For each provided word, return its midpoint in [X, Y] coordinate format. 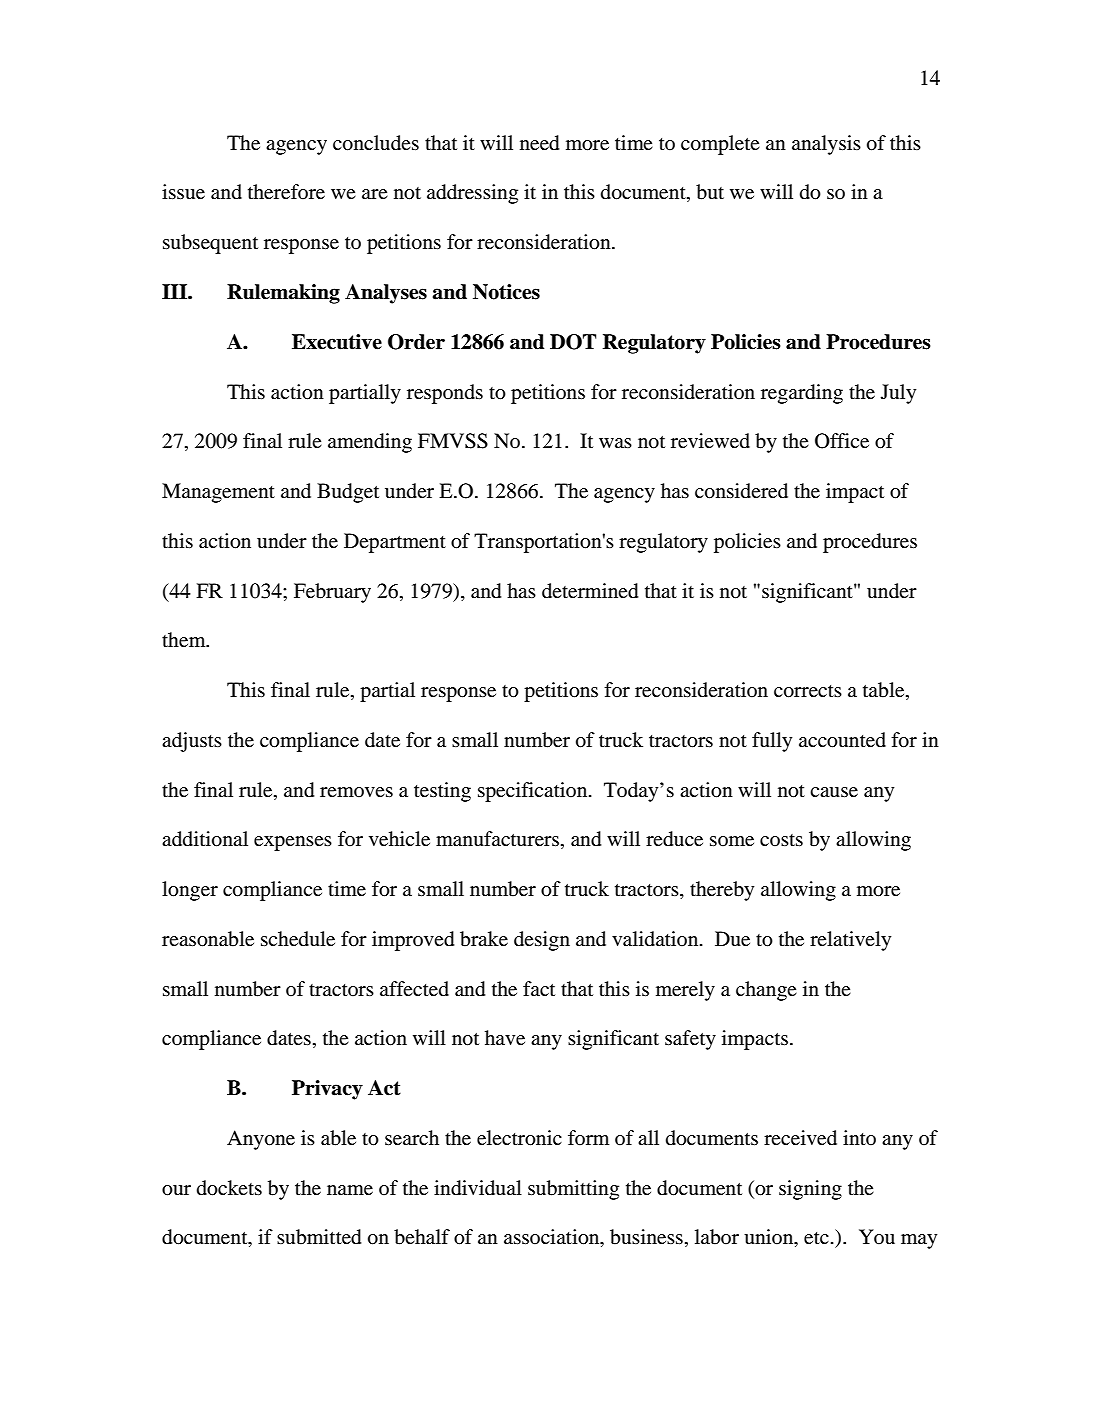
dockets [229, 1188]
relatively [850, 941]
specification [534, 792]
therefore [286, 191]
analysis [826, 145]
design [542, 941]
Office [842, 441]
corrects [808, 691]
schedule [298, 939]
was [615, 443]
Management [218, 493]
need [539, 143]
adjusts [192, 742]
